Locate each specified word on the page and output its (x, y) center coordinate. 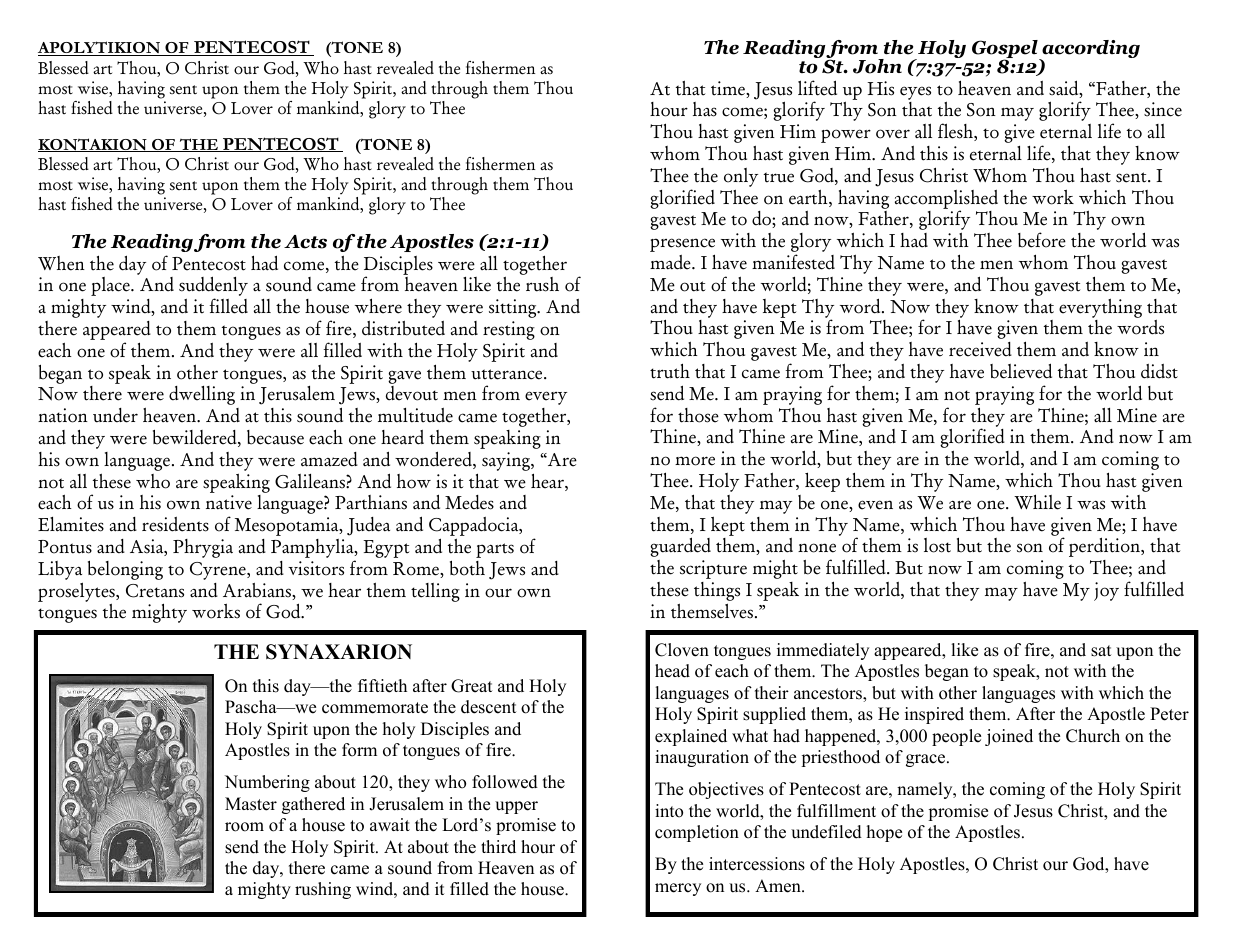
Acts (305, 242)
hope (884, 833)
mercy (678, 889)
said (1065, 89)
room (244, 827)
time (729, 89)
